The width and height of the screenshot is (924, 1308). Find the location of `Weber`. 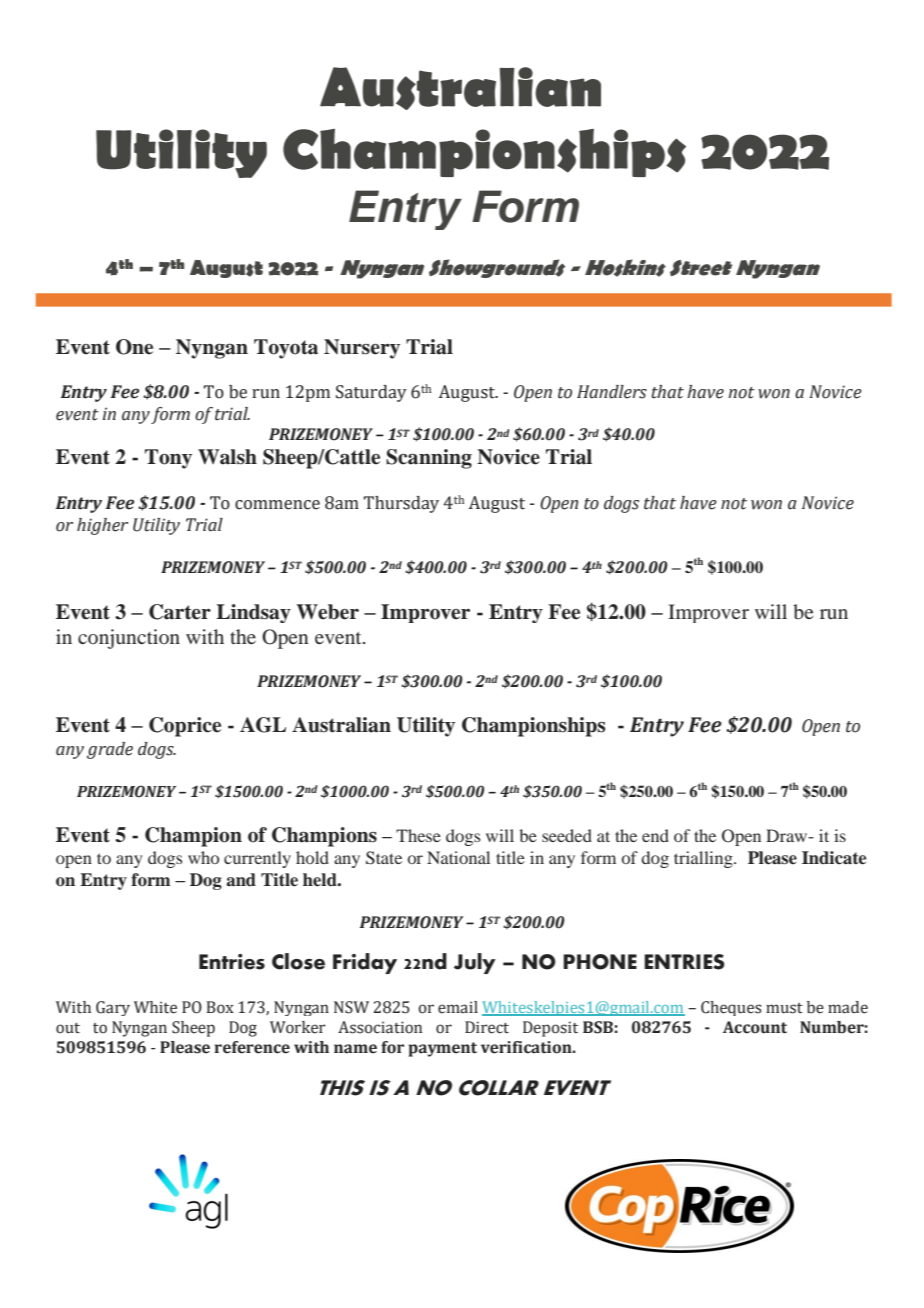

Weber is located at coordinates (328, 612).
